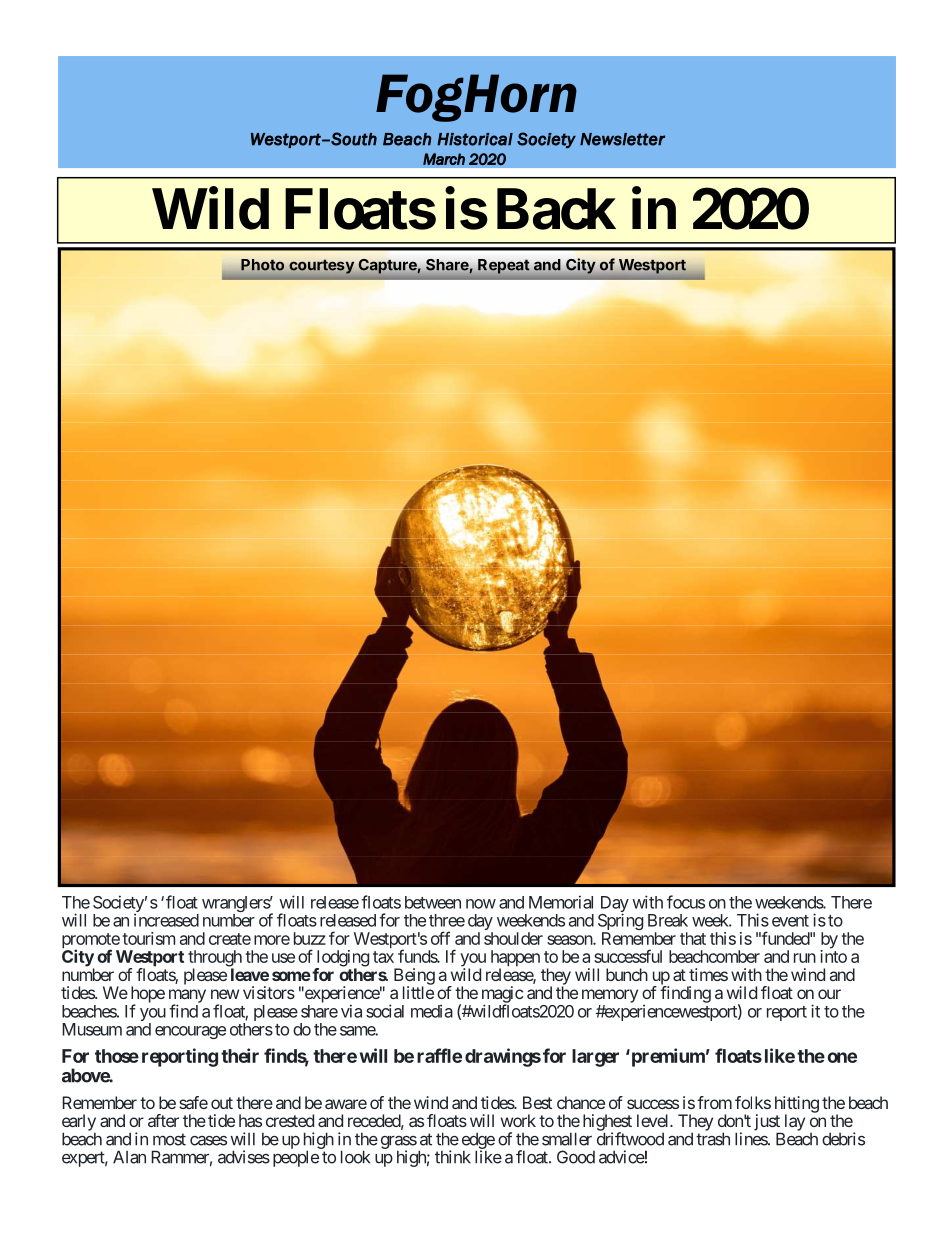  Describe the element at coordinates (321, 267) in the page. I see `courtesy` at that location.
